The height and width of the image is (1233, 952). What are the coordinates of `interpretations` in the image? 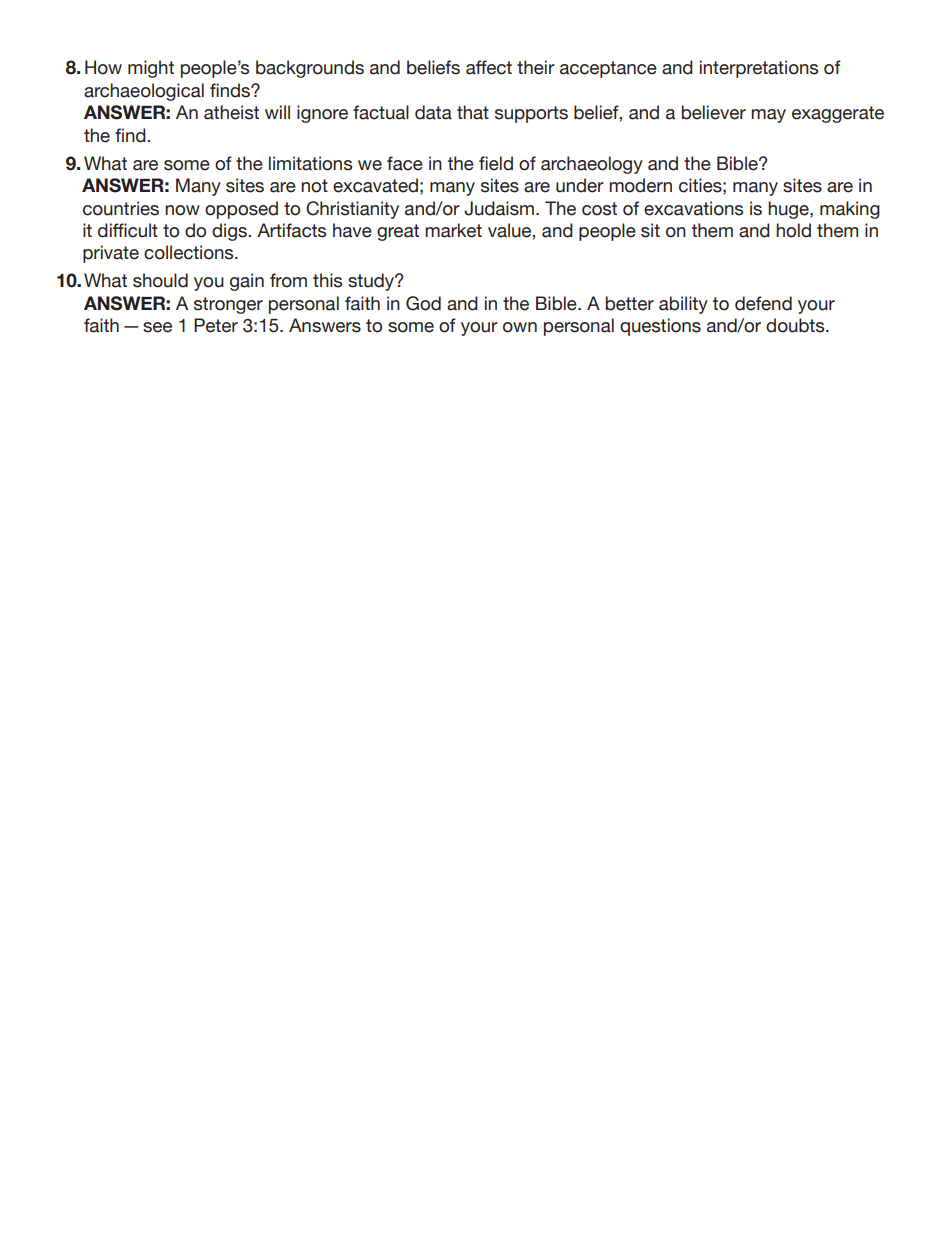 It's located at (759, 69).
